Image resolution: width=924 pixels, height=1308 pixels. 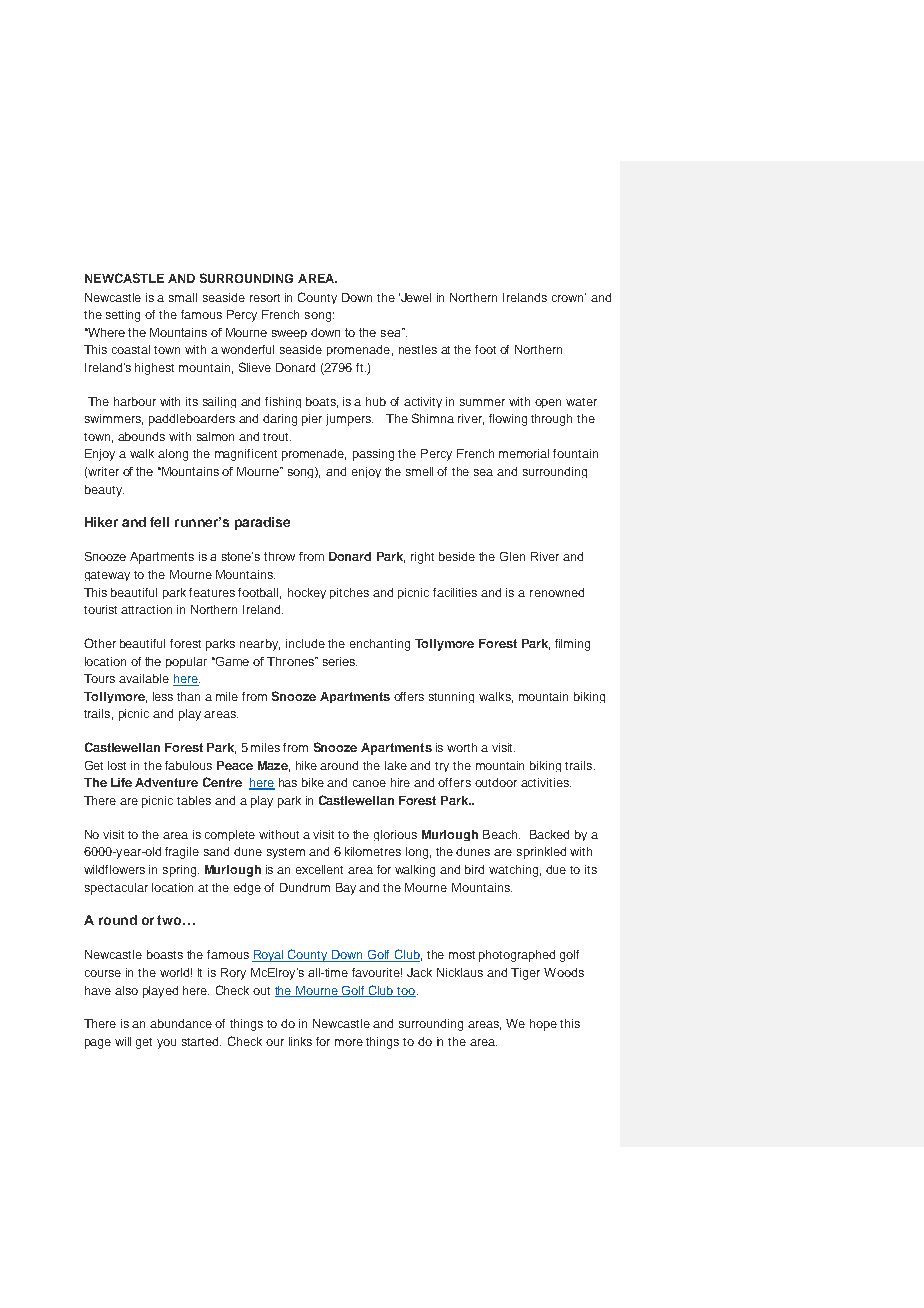 I want to click on activities, so click(x=546, y=782).
